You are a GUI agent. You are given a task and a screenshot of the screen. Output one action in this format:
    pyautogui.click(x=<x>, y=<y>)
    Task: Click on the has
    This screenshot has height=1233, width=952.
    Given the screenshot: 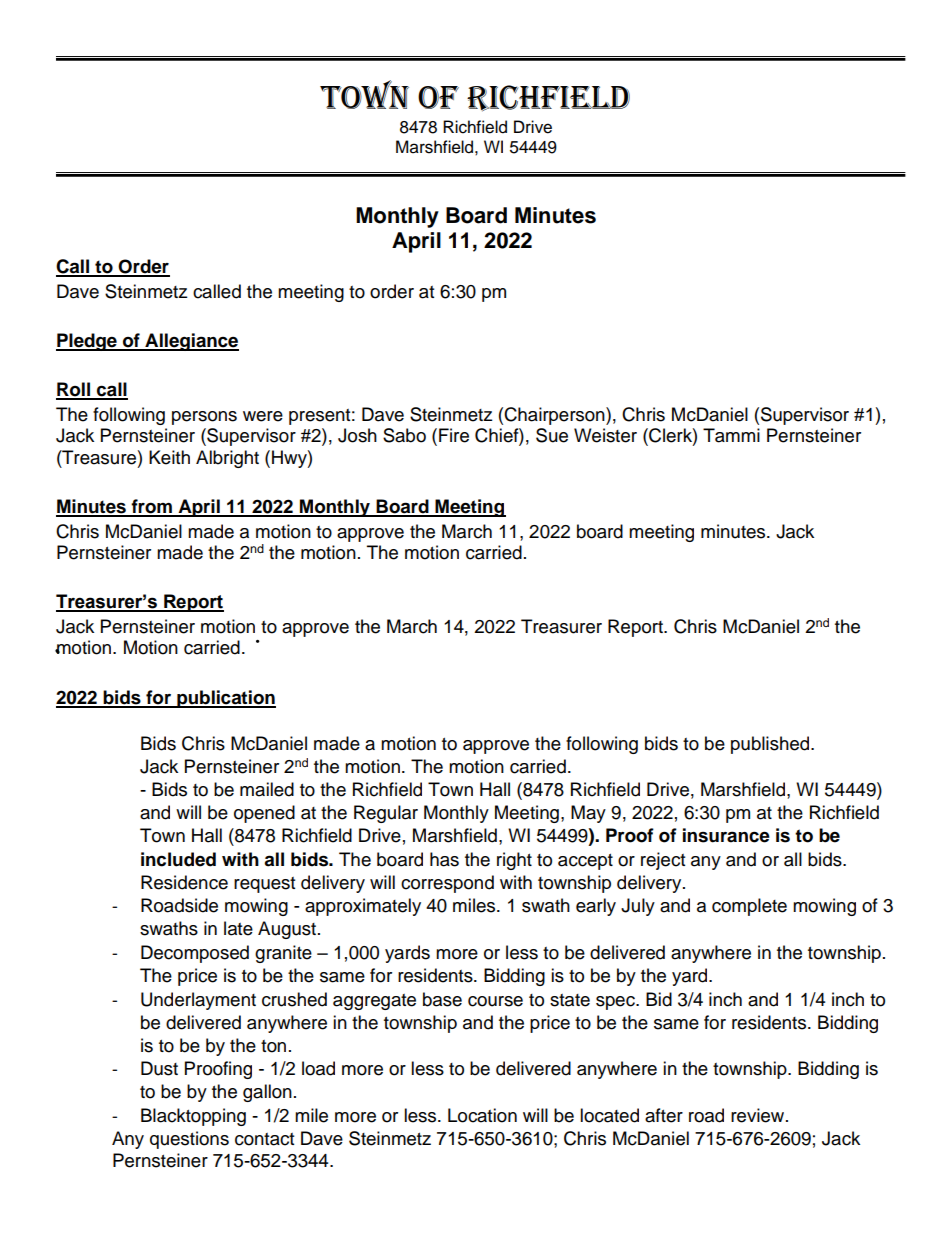 What is the action you would take?
    pyautogui.click(x=444, y=859)
